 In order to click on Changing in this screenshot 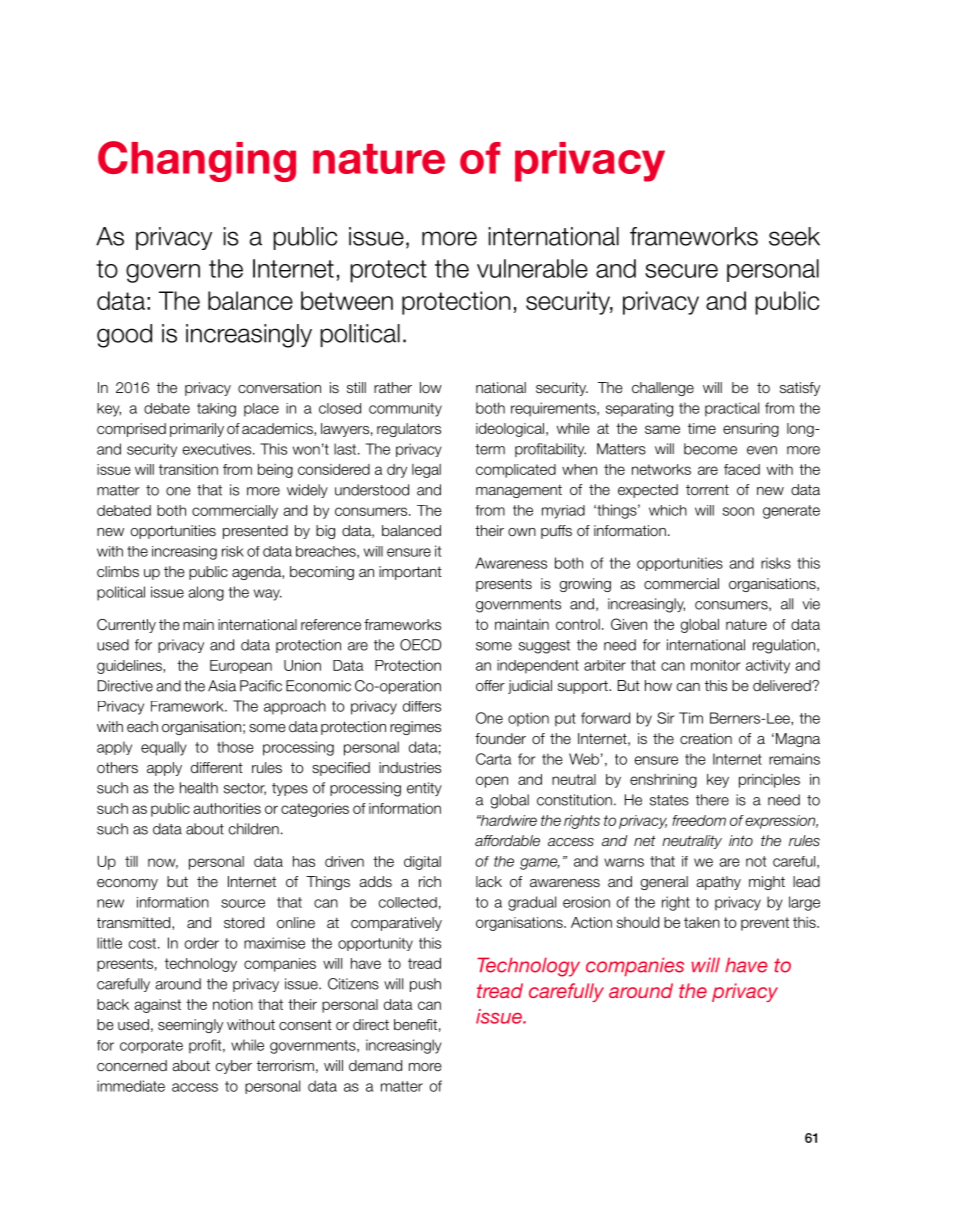, I will do `click(197, 161)`.
